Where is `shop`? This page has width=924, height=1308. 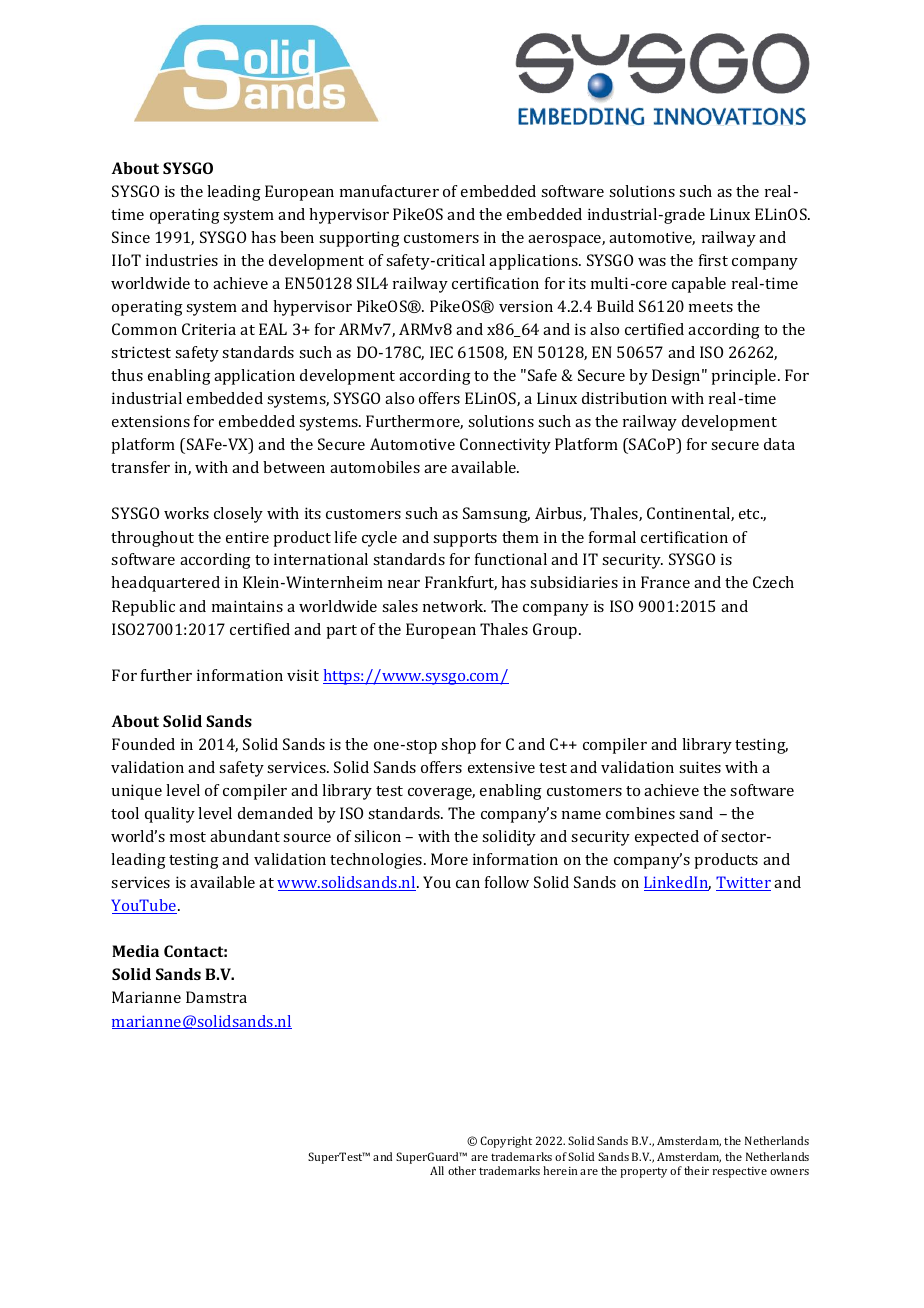 shop is located at coordinates (458, 746).
